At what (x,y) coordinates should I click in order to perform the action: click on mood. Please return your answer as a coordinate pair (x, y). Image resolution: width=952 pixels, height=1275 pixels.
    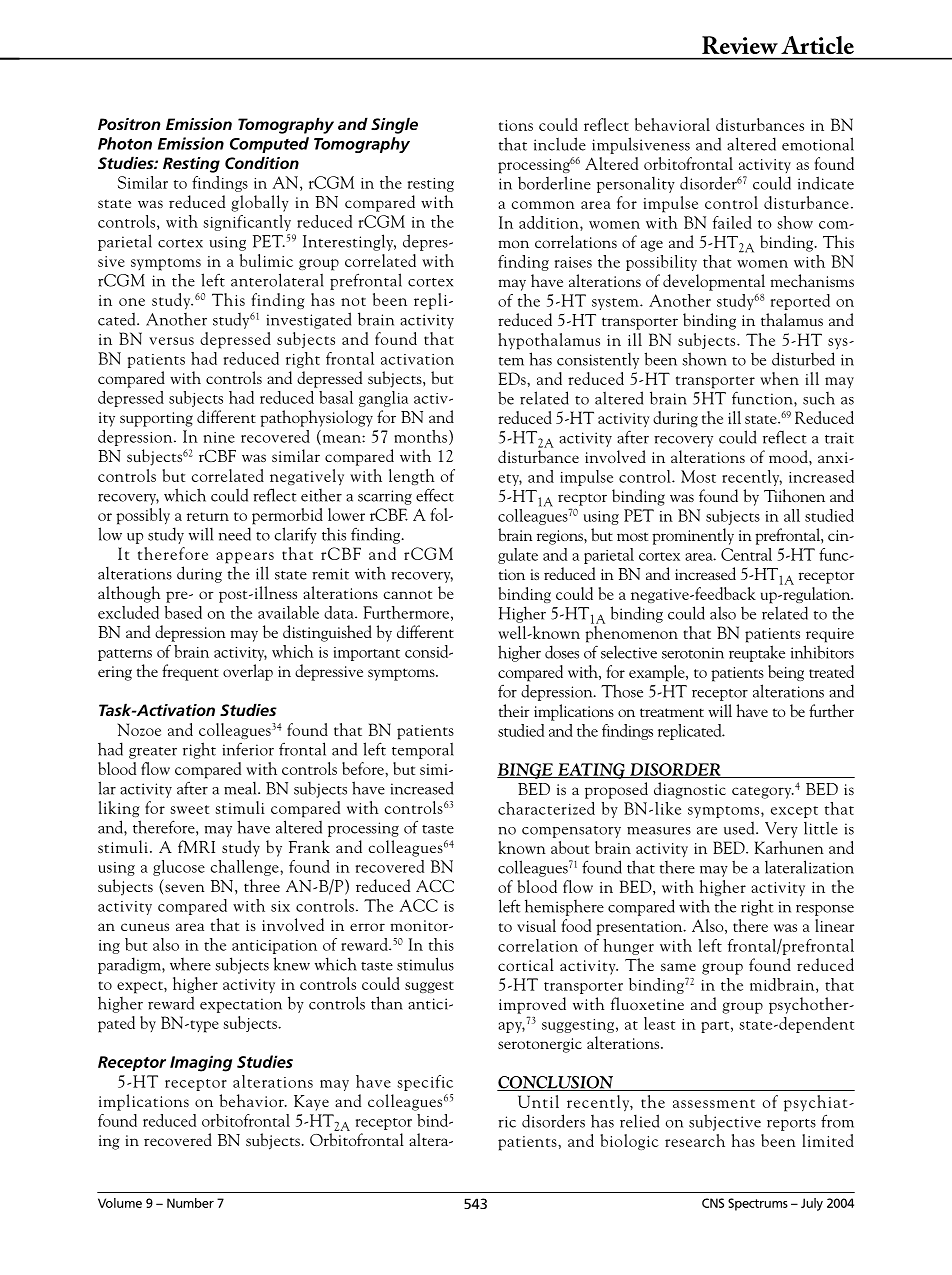
    Looking at the image, I should click on (789, 456).
